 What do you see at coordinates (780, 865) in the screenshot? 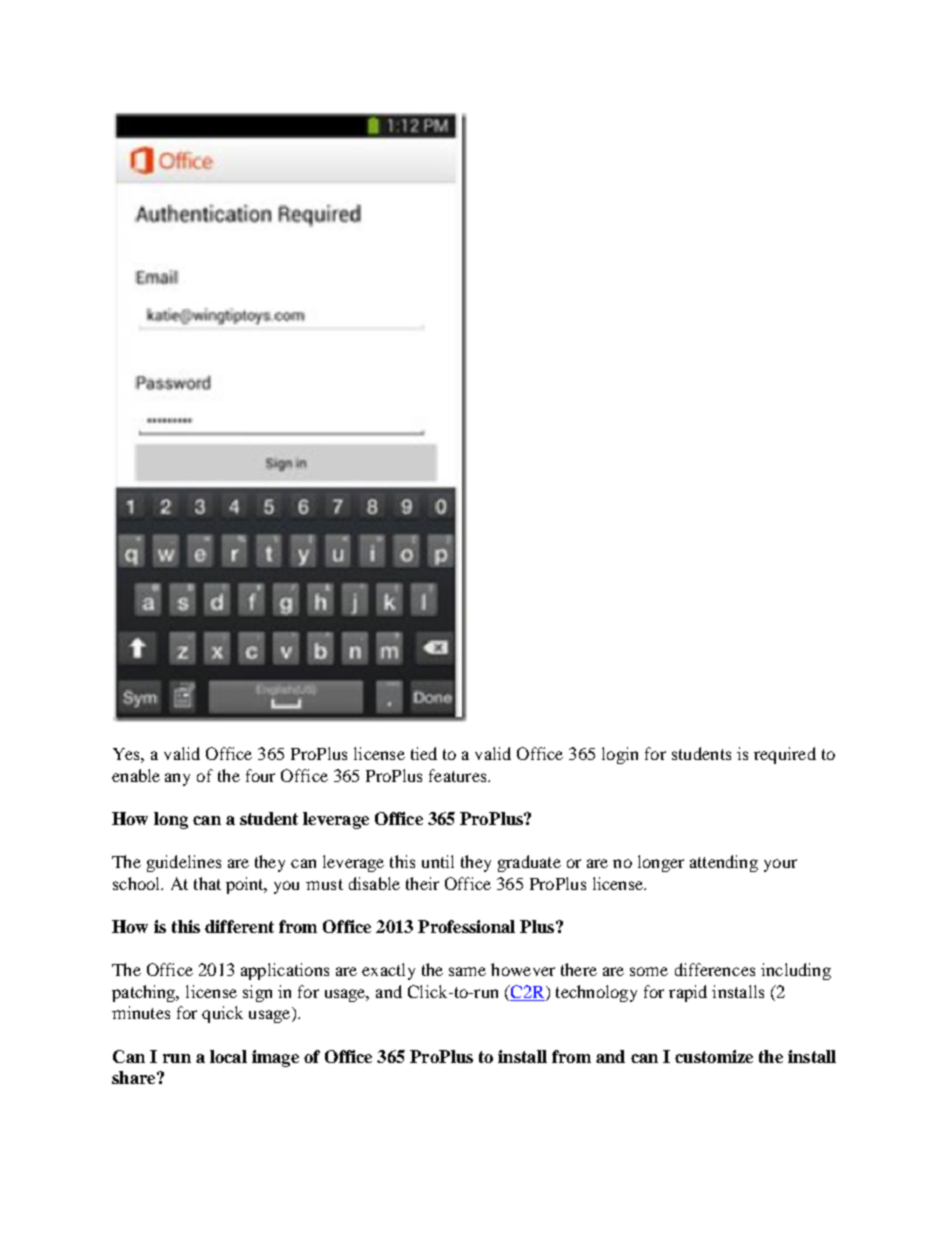
I see `your` at bounding box center [780, 865].
